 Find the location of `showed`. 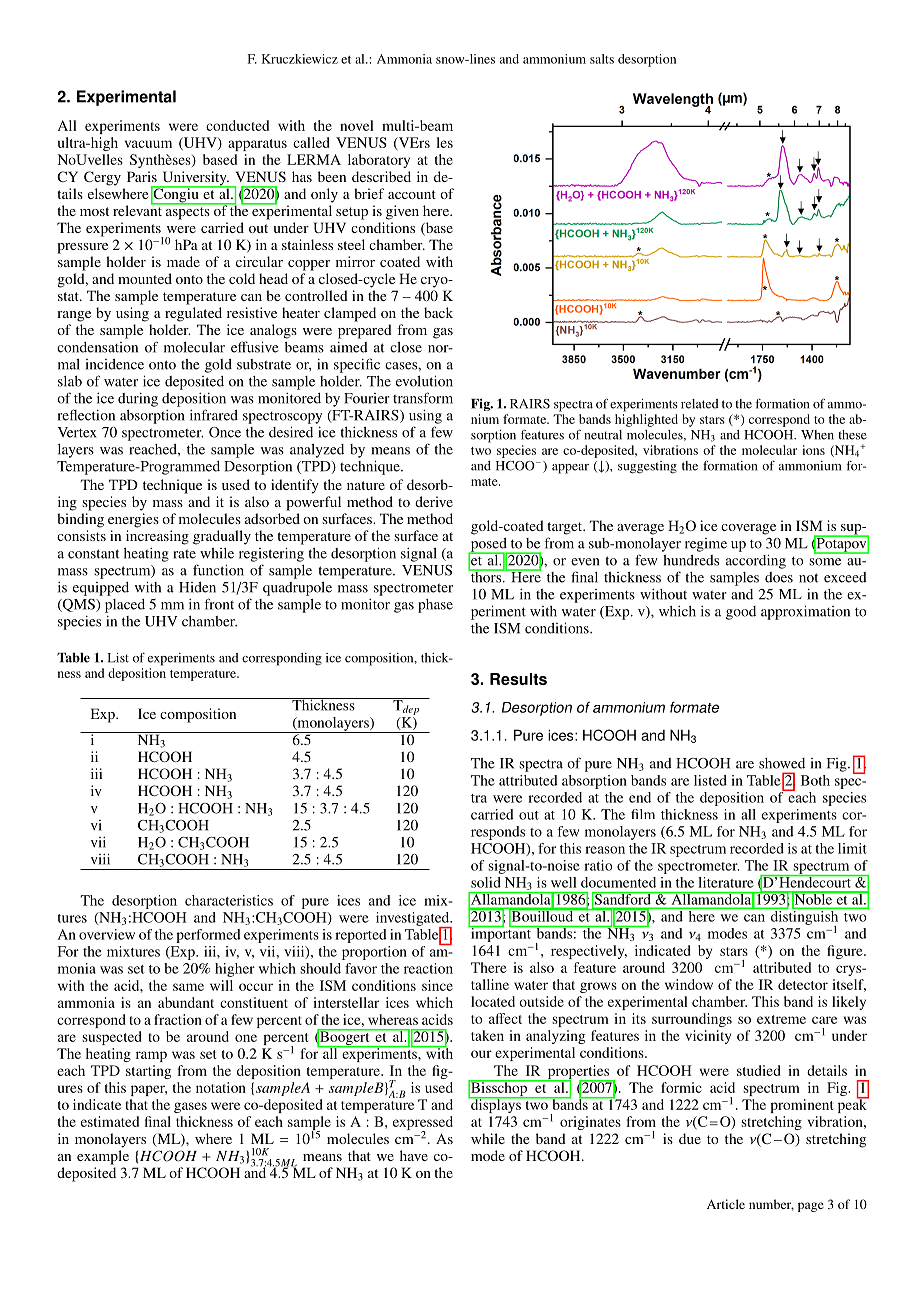

showed is located at coordinates (782, 763).
